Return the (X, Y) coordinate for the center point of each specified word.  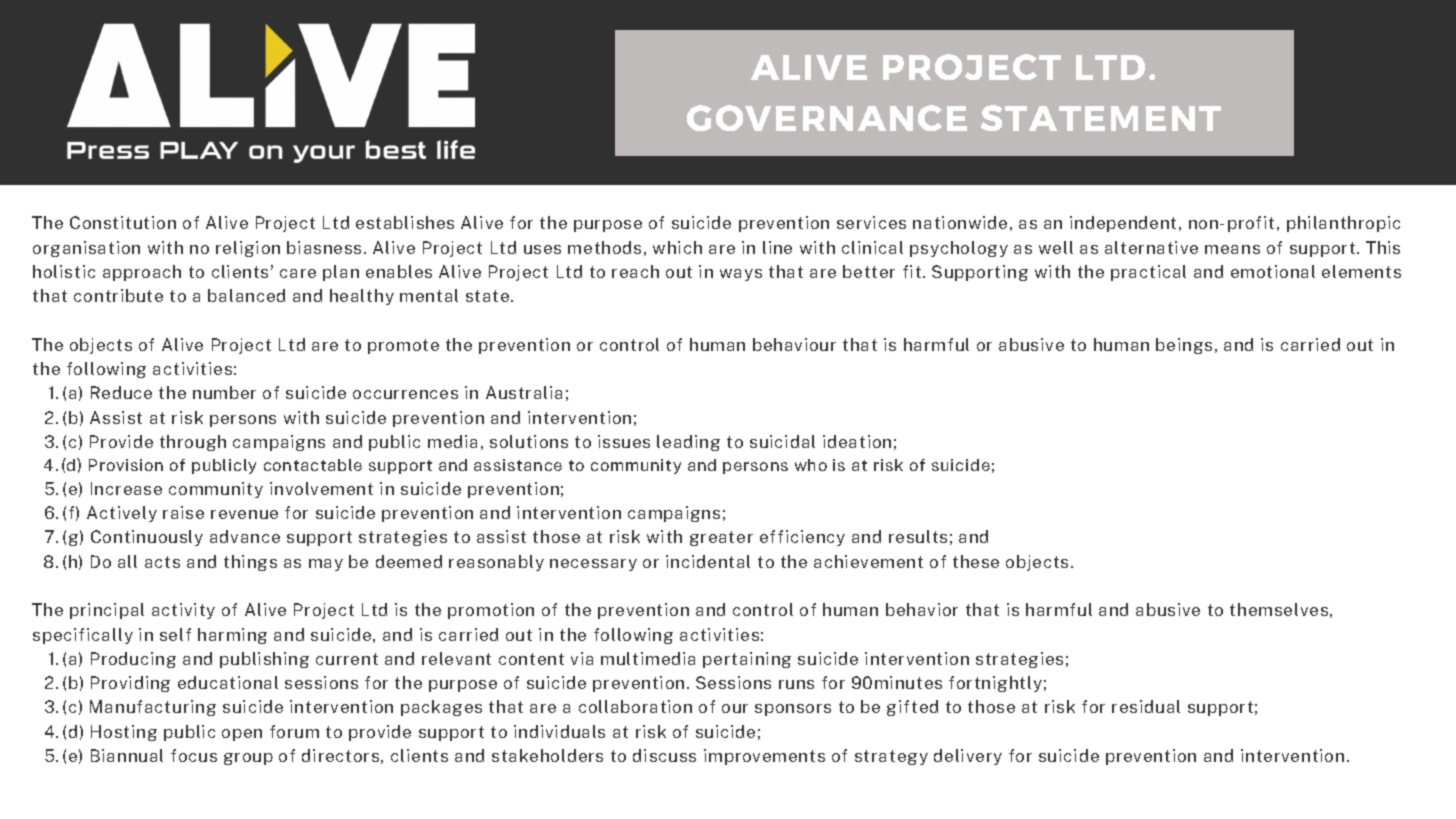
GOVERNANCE (827, 118)
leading (688, 443)
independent (1123, 224)
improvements (764, 757)
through (193, 443)
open (242, 735)
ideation (857, 441)
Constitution (123, 222)
